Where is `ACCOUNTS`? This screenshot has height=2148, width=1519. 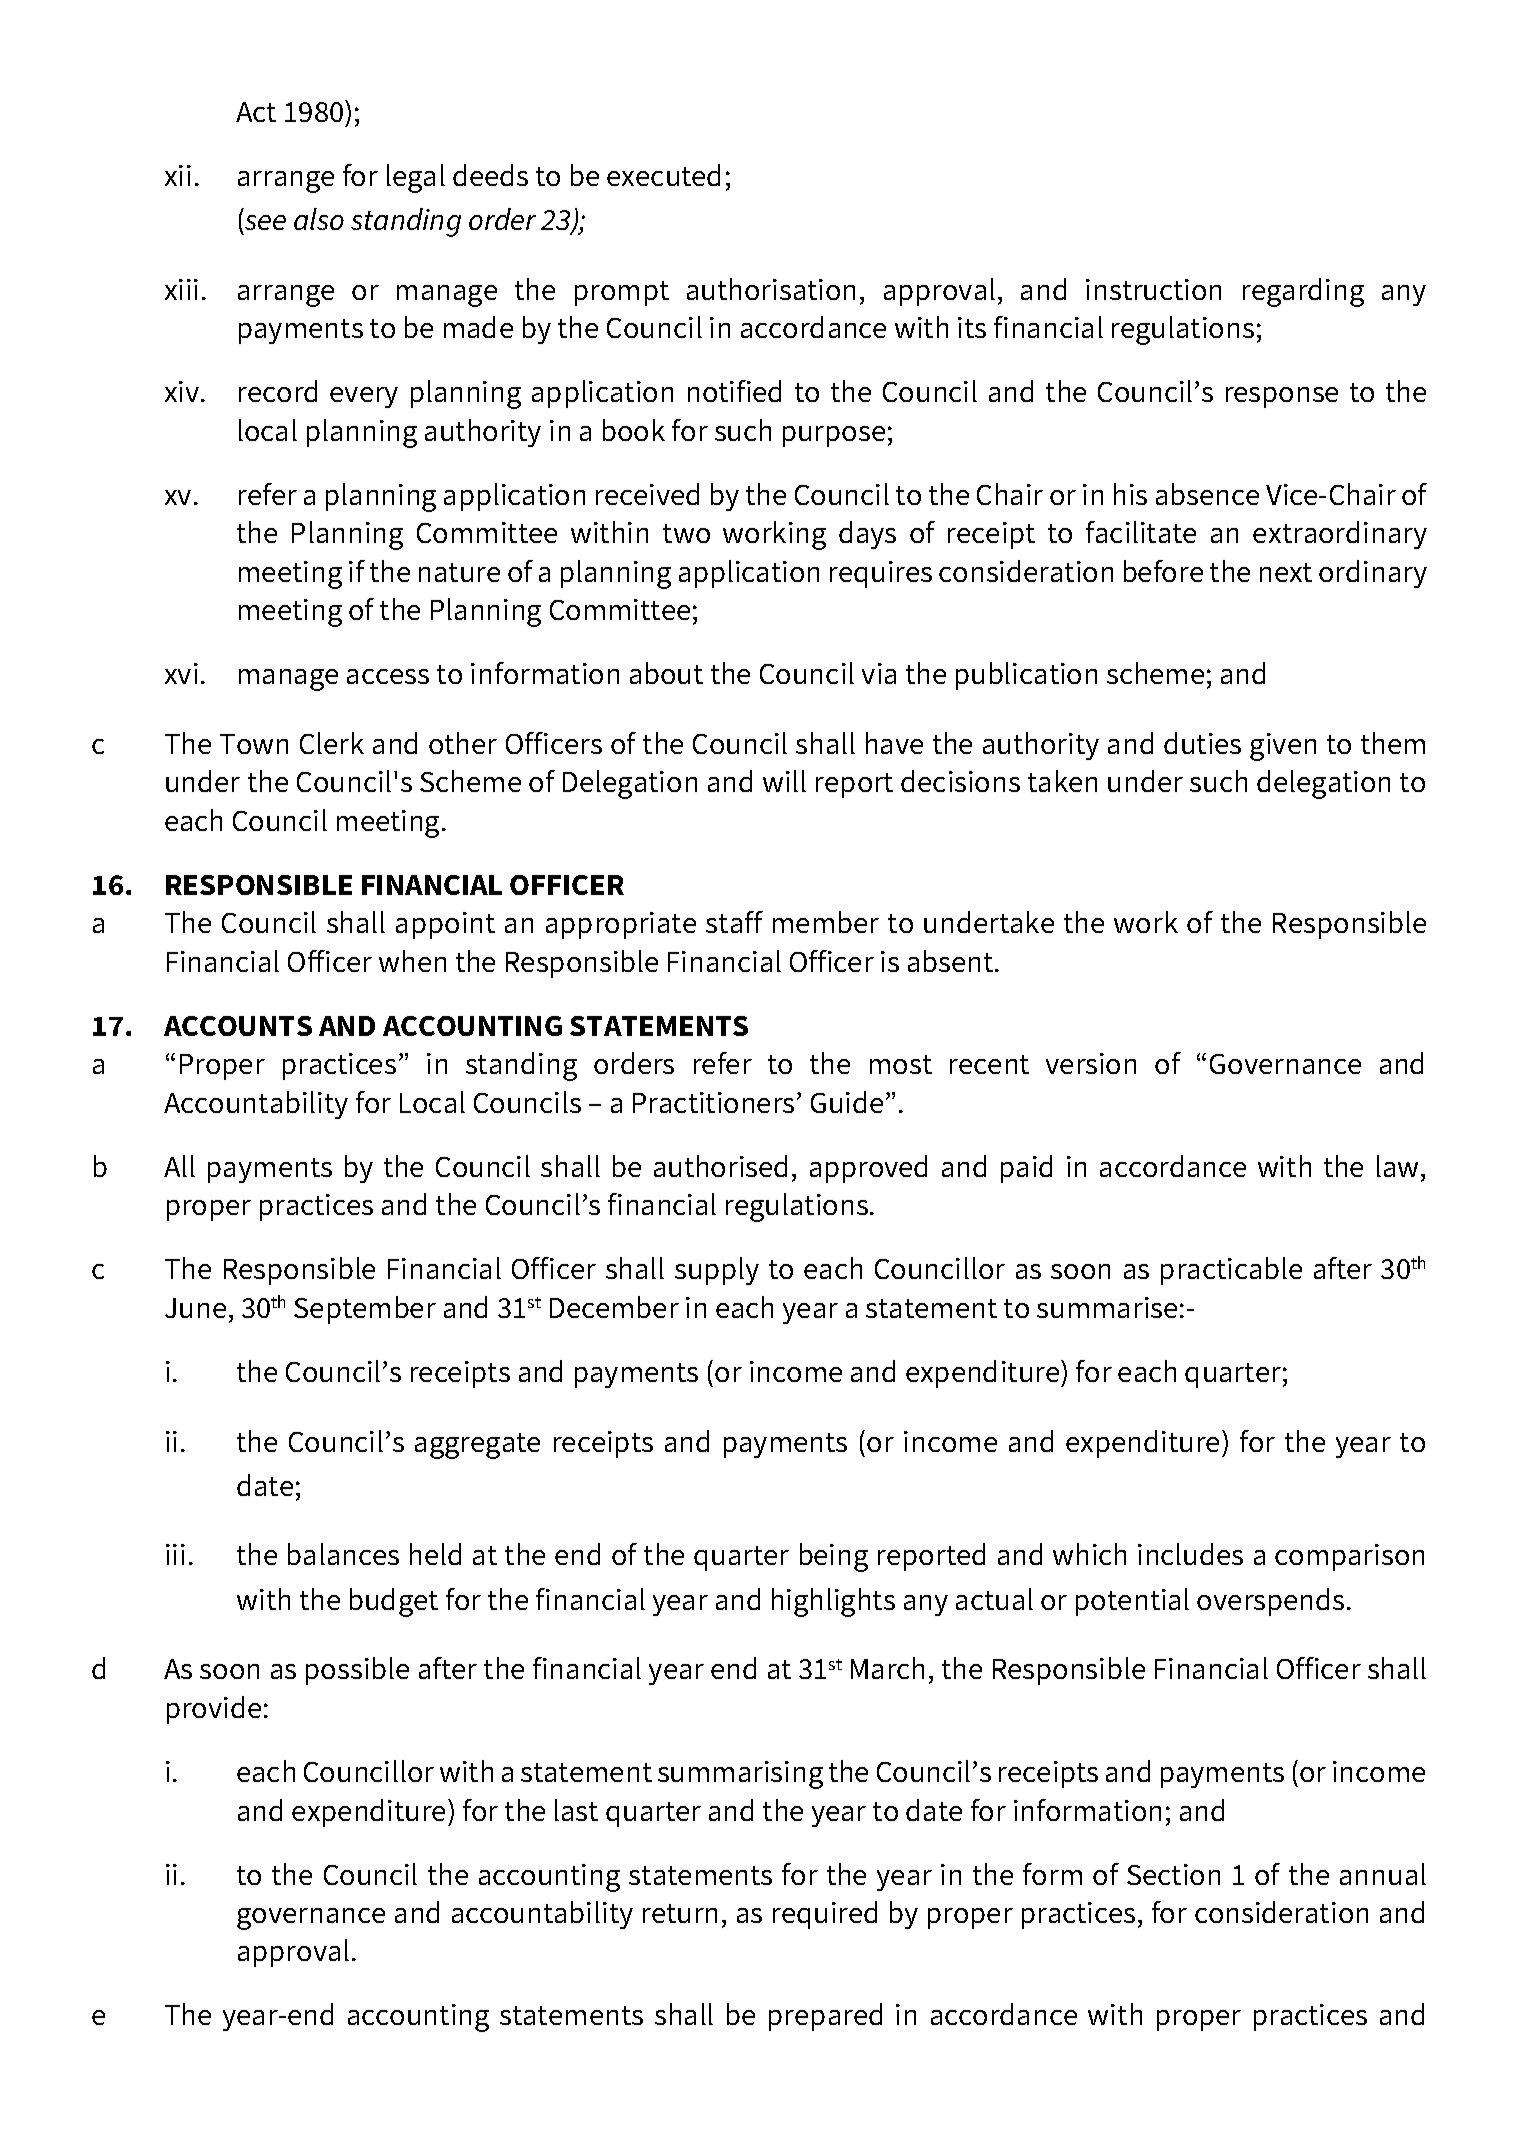 ACCOUNTS is located at coordinates (238, 1026).
